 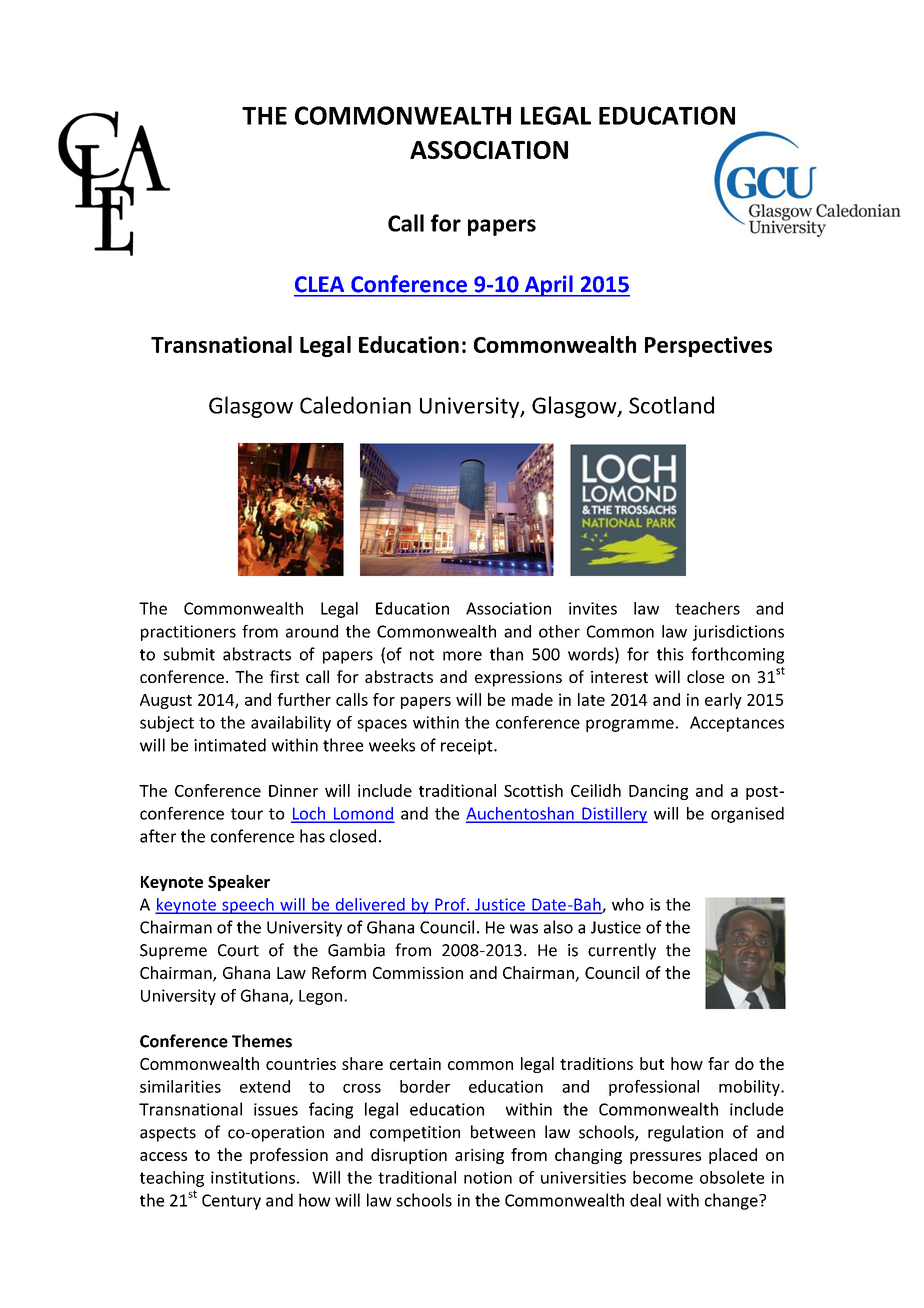 I want to click on Perspectives, so click(x=708, y=346).
